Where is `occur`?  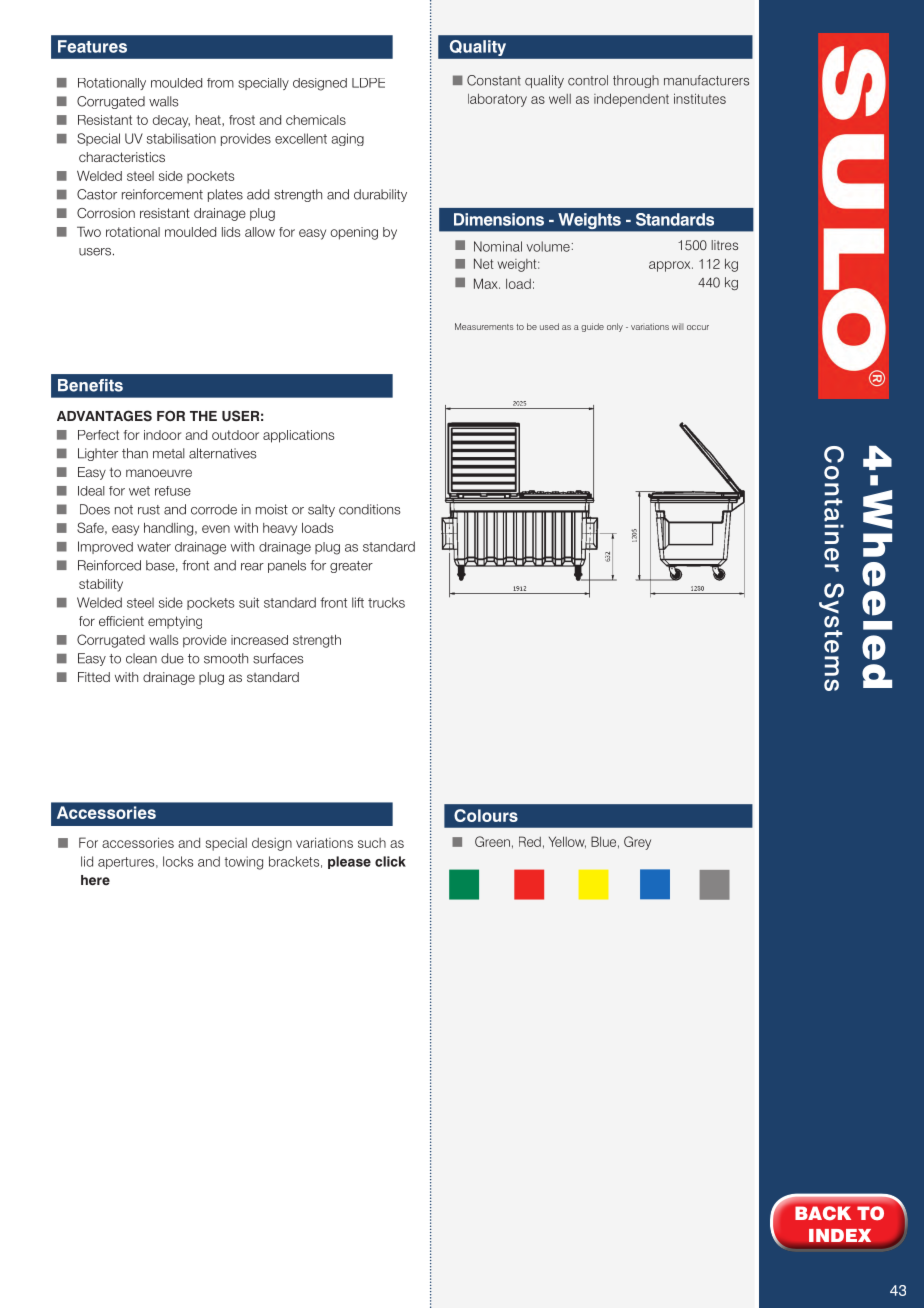 occur is located at coordinates (698, 327).
